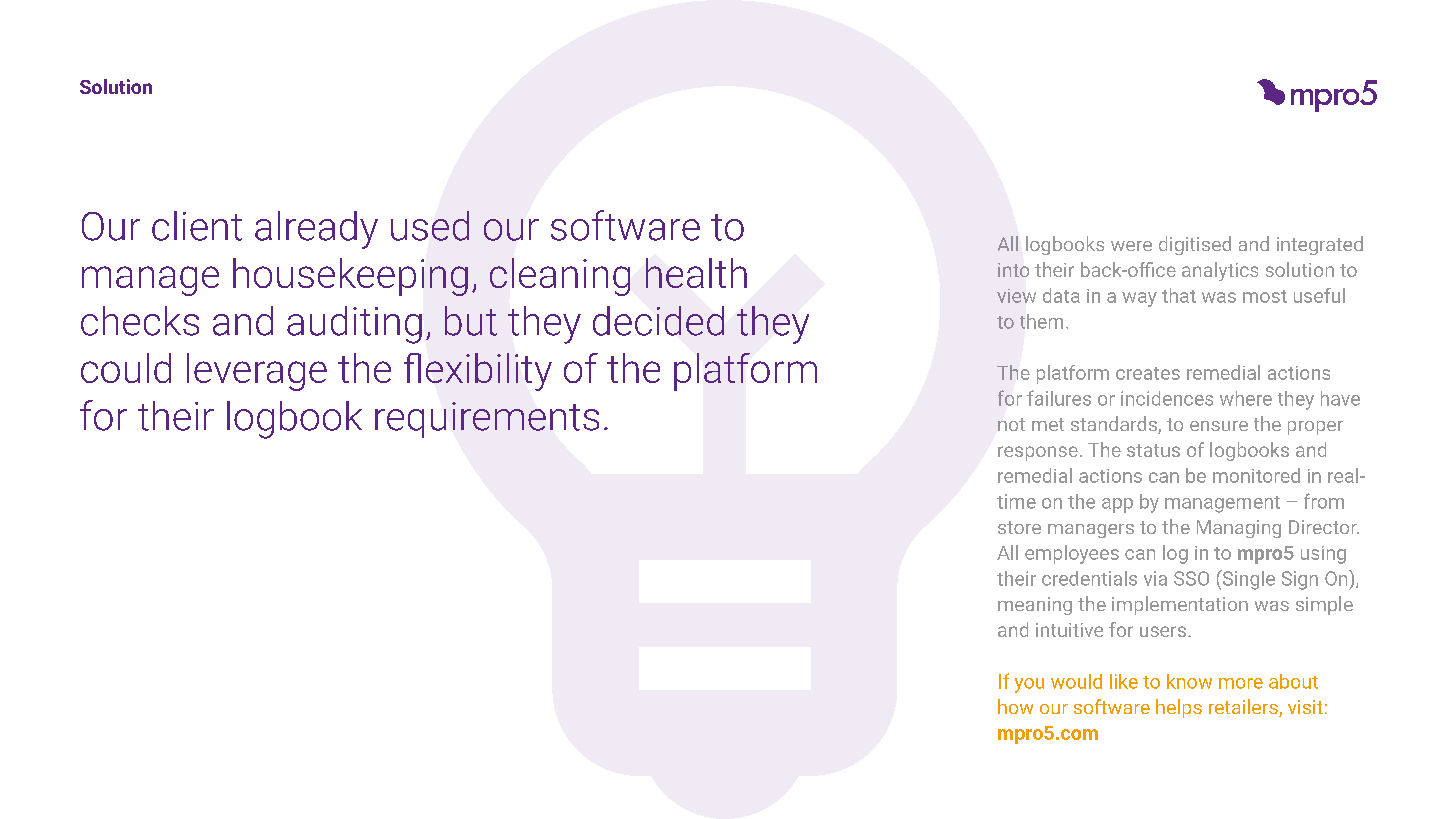  Describe the element at coordinates (487, 420) in the document. I see `requirements` at that location.
